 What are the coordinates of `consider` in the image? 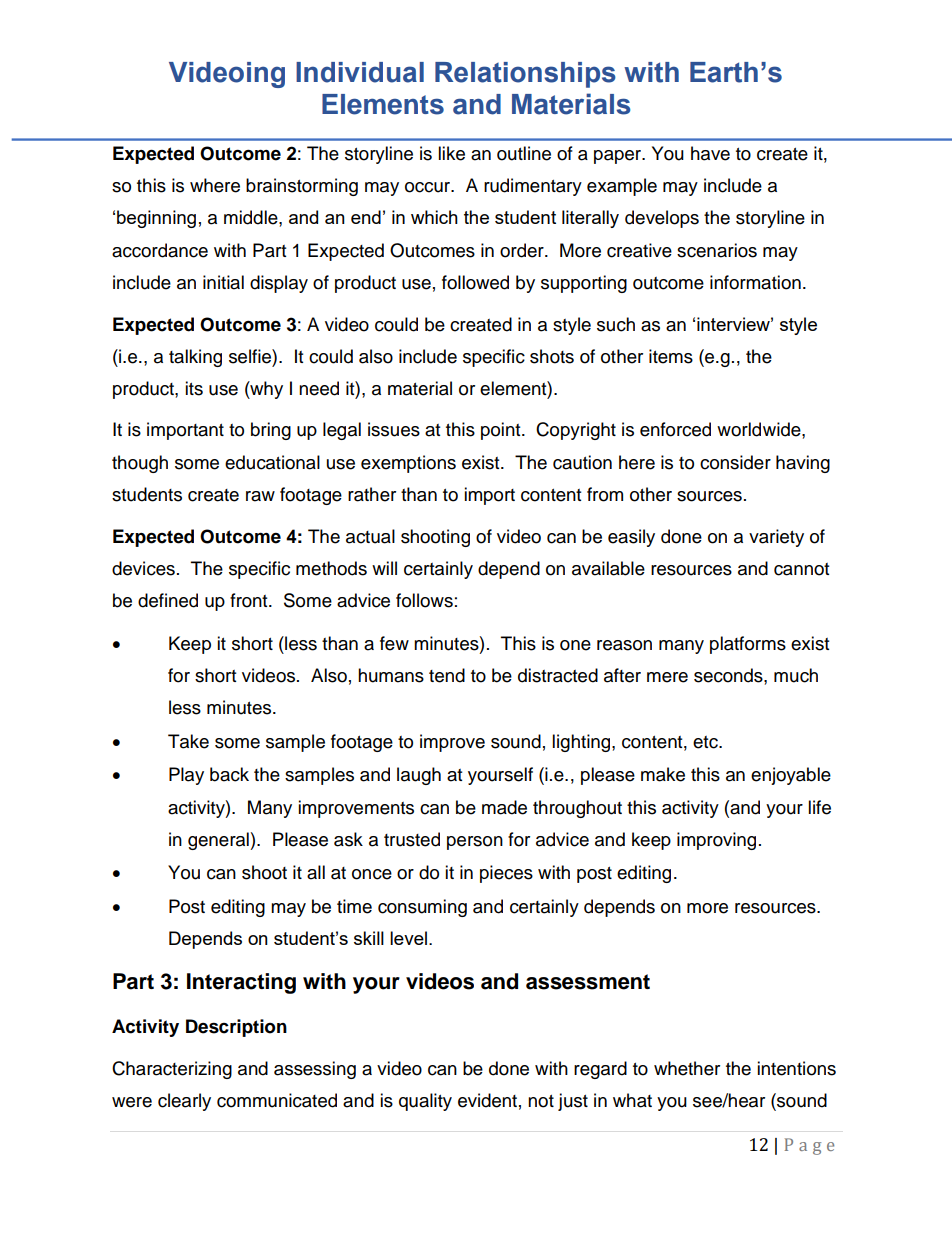 It's located at (735, 462).
